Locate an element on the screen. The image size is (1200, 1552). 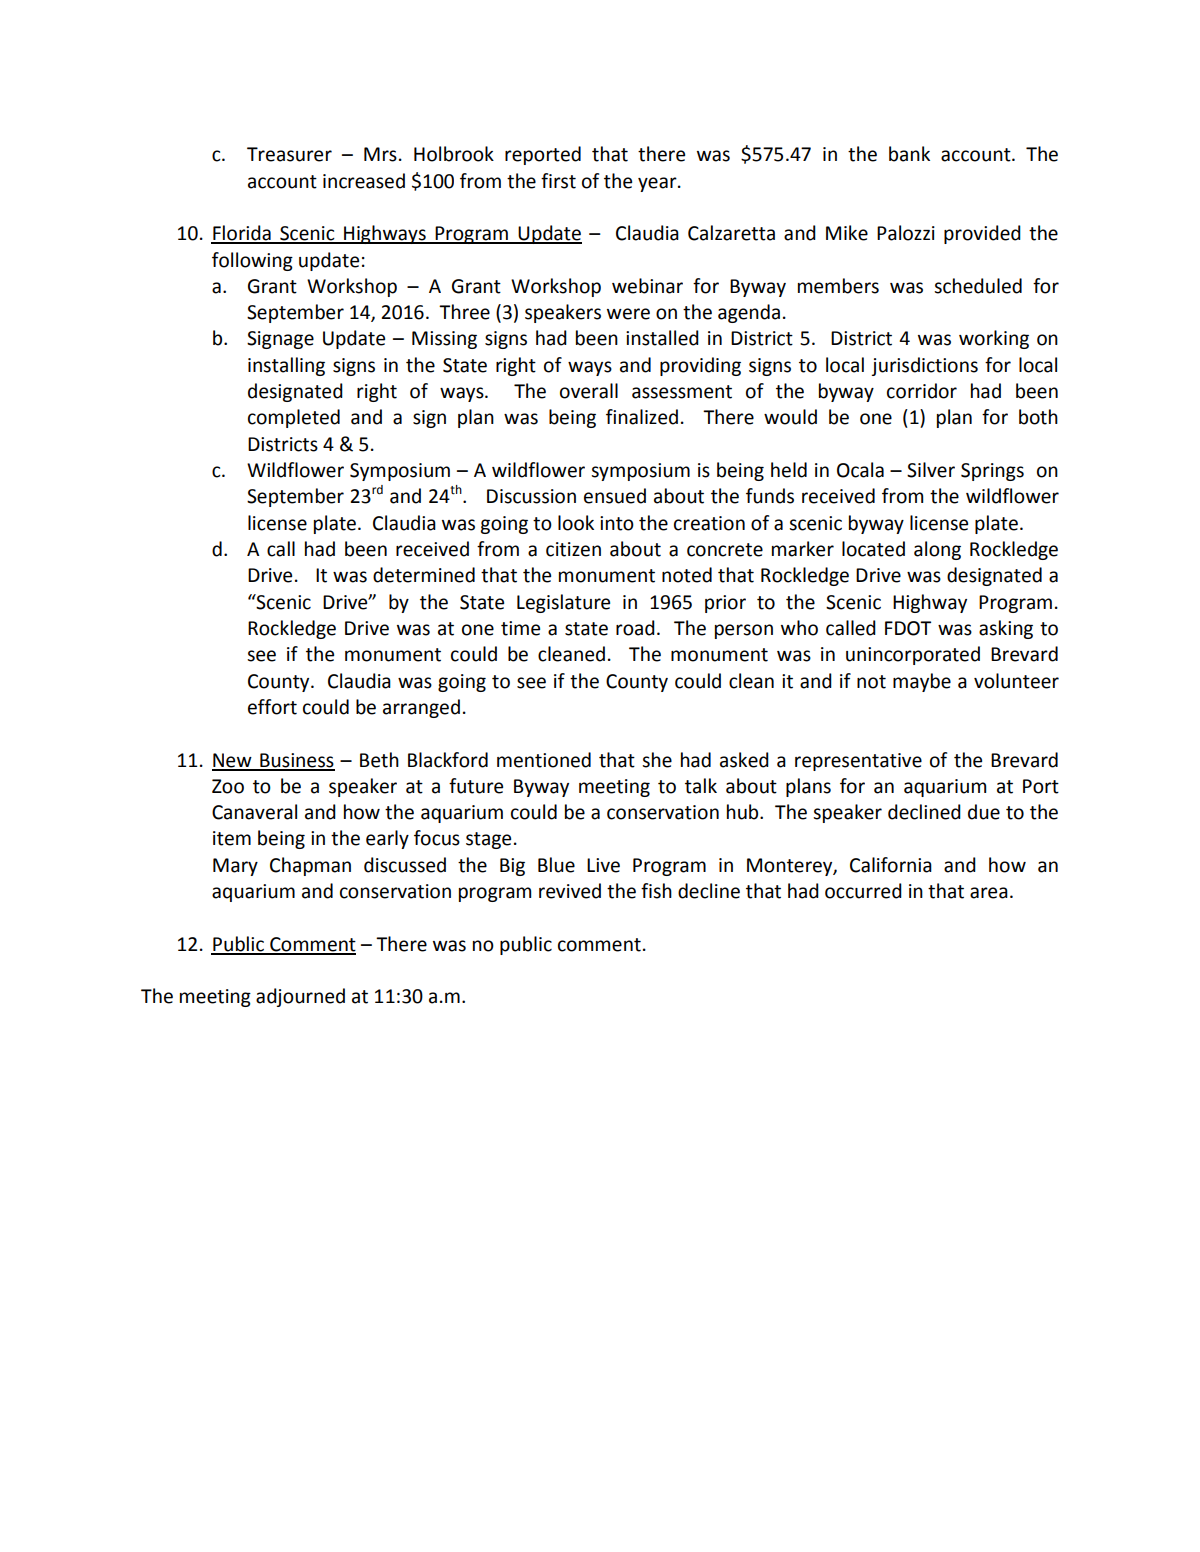
first is located at coordinates (558, 181).
